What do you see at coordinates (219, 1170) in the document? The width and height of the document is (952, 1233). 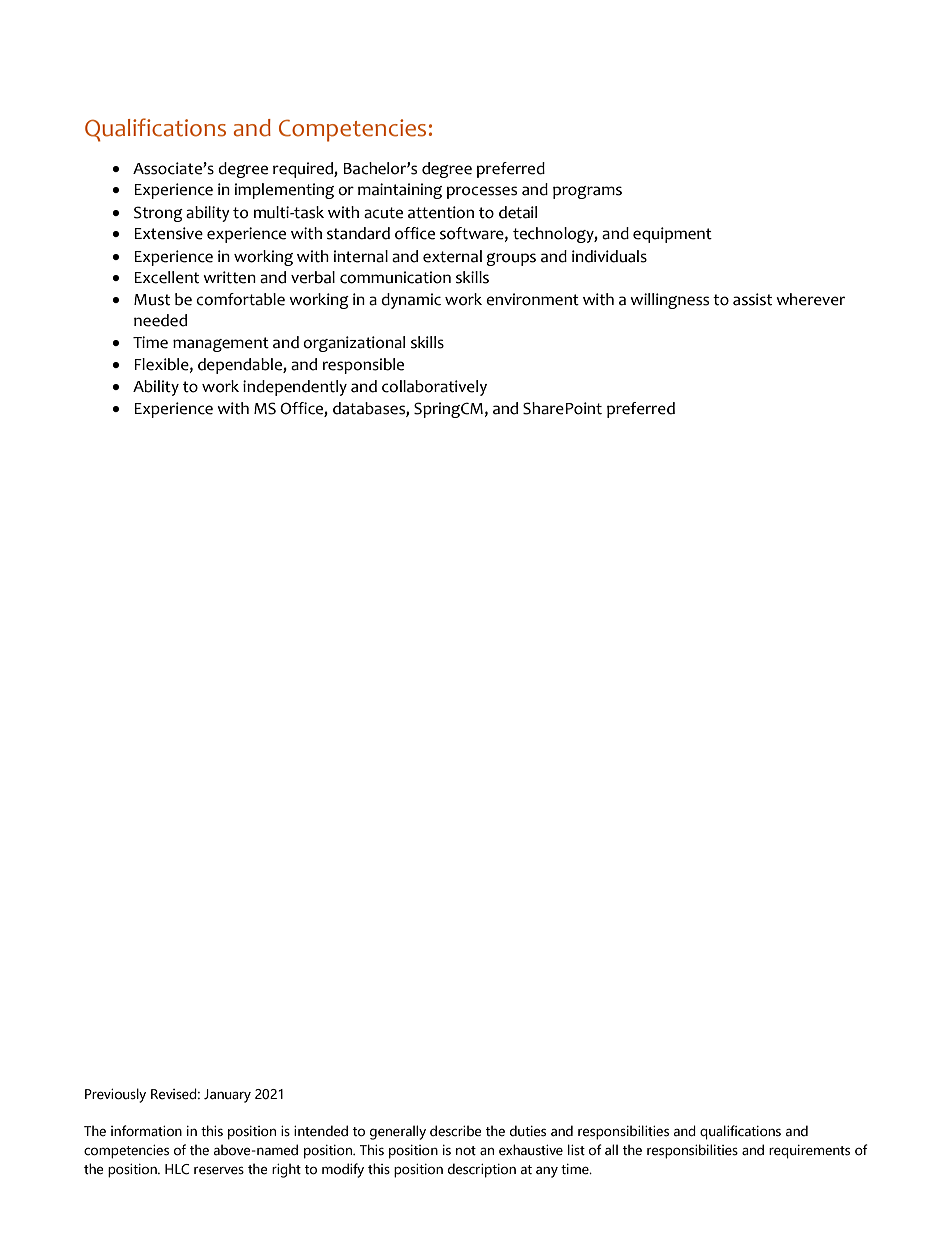 I see `reserves` at bounding box center [219, 1170].
